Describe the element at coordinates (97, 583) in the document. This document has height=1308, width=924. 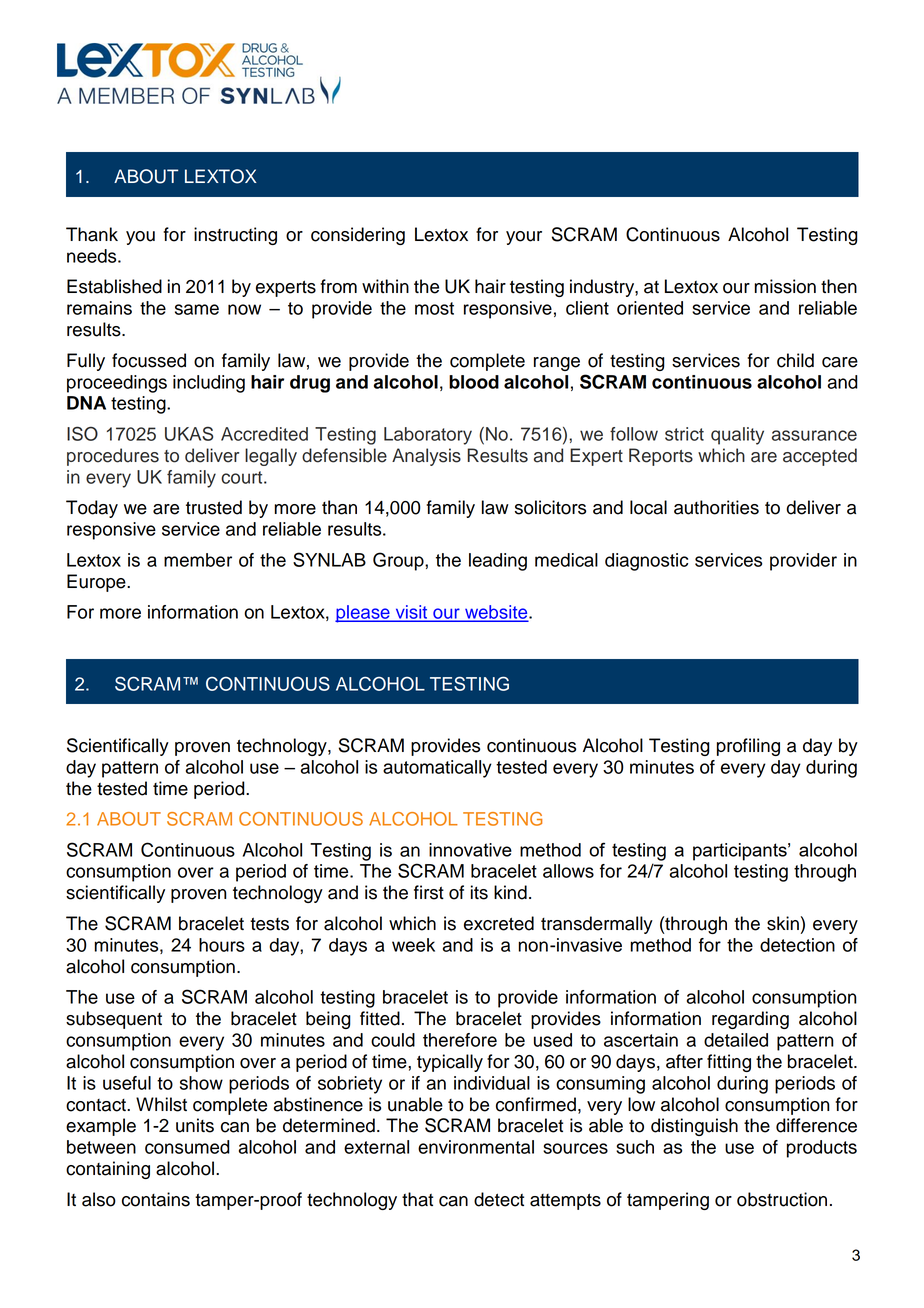
I see `Europe` at that location.
